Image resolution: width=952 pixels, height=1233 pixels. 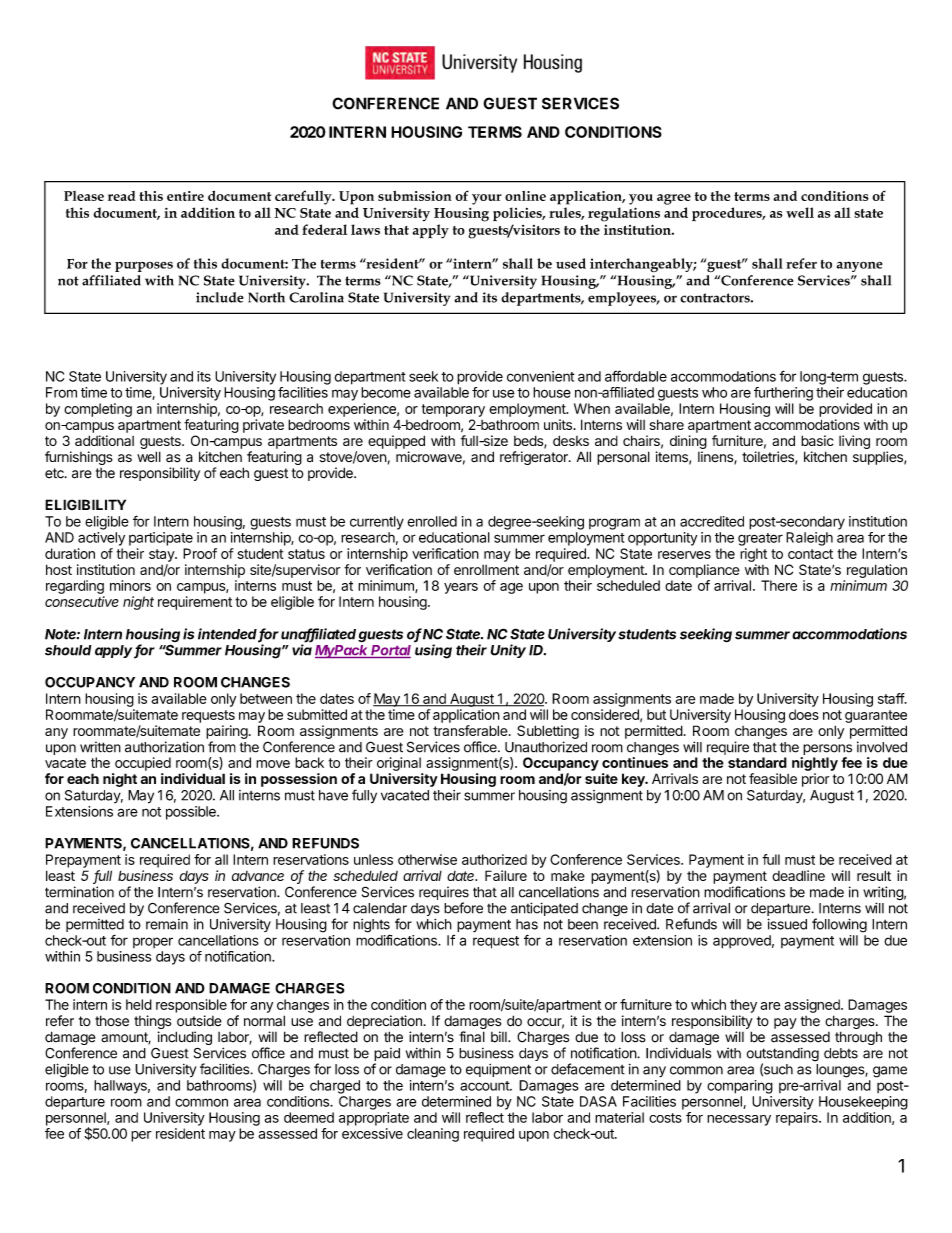 What do you see at coordinates (185, 196) in the screenshot?
I see `entire` at bounding box center [185, 196].
